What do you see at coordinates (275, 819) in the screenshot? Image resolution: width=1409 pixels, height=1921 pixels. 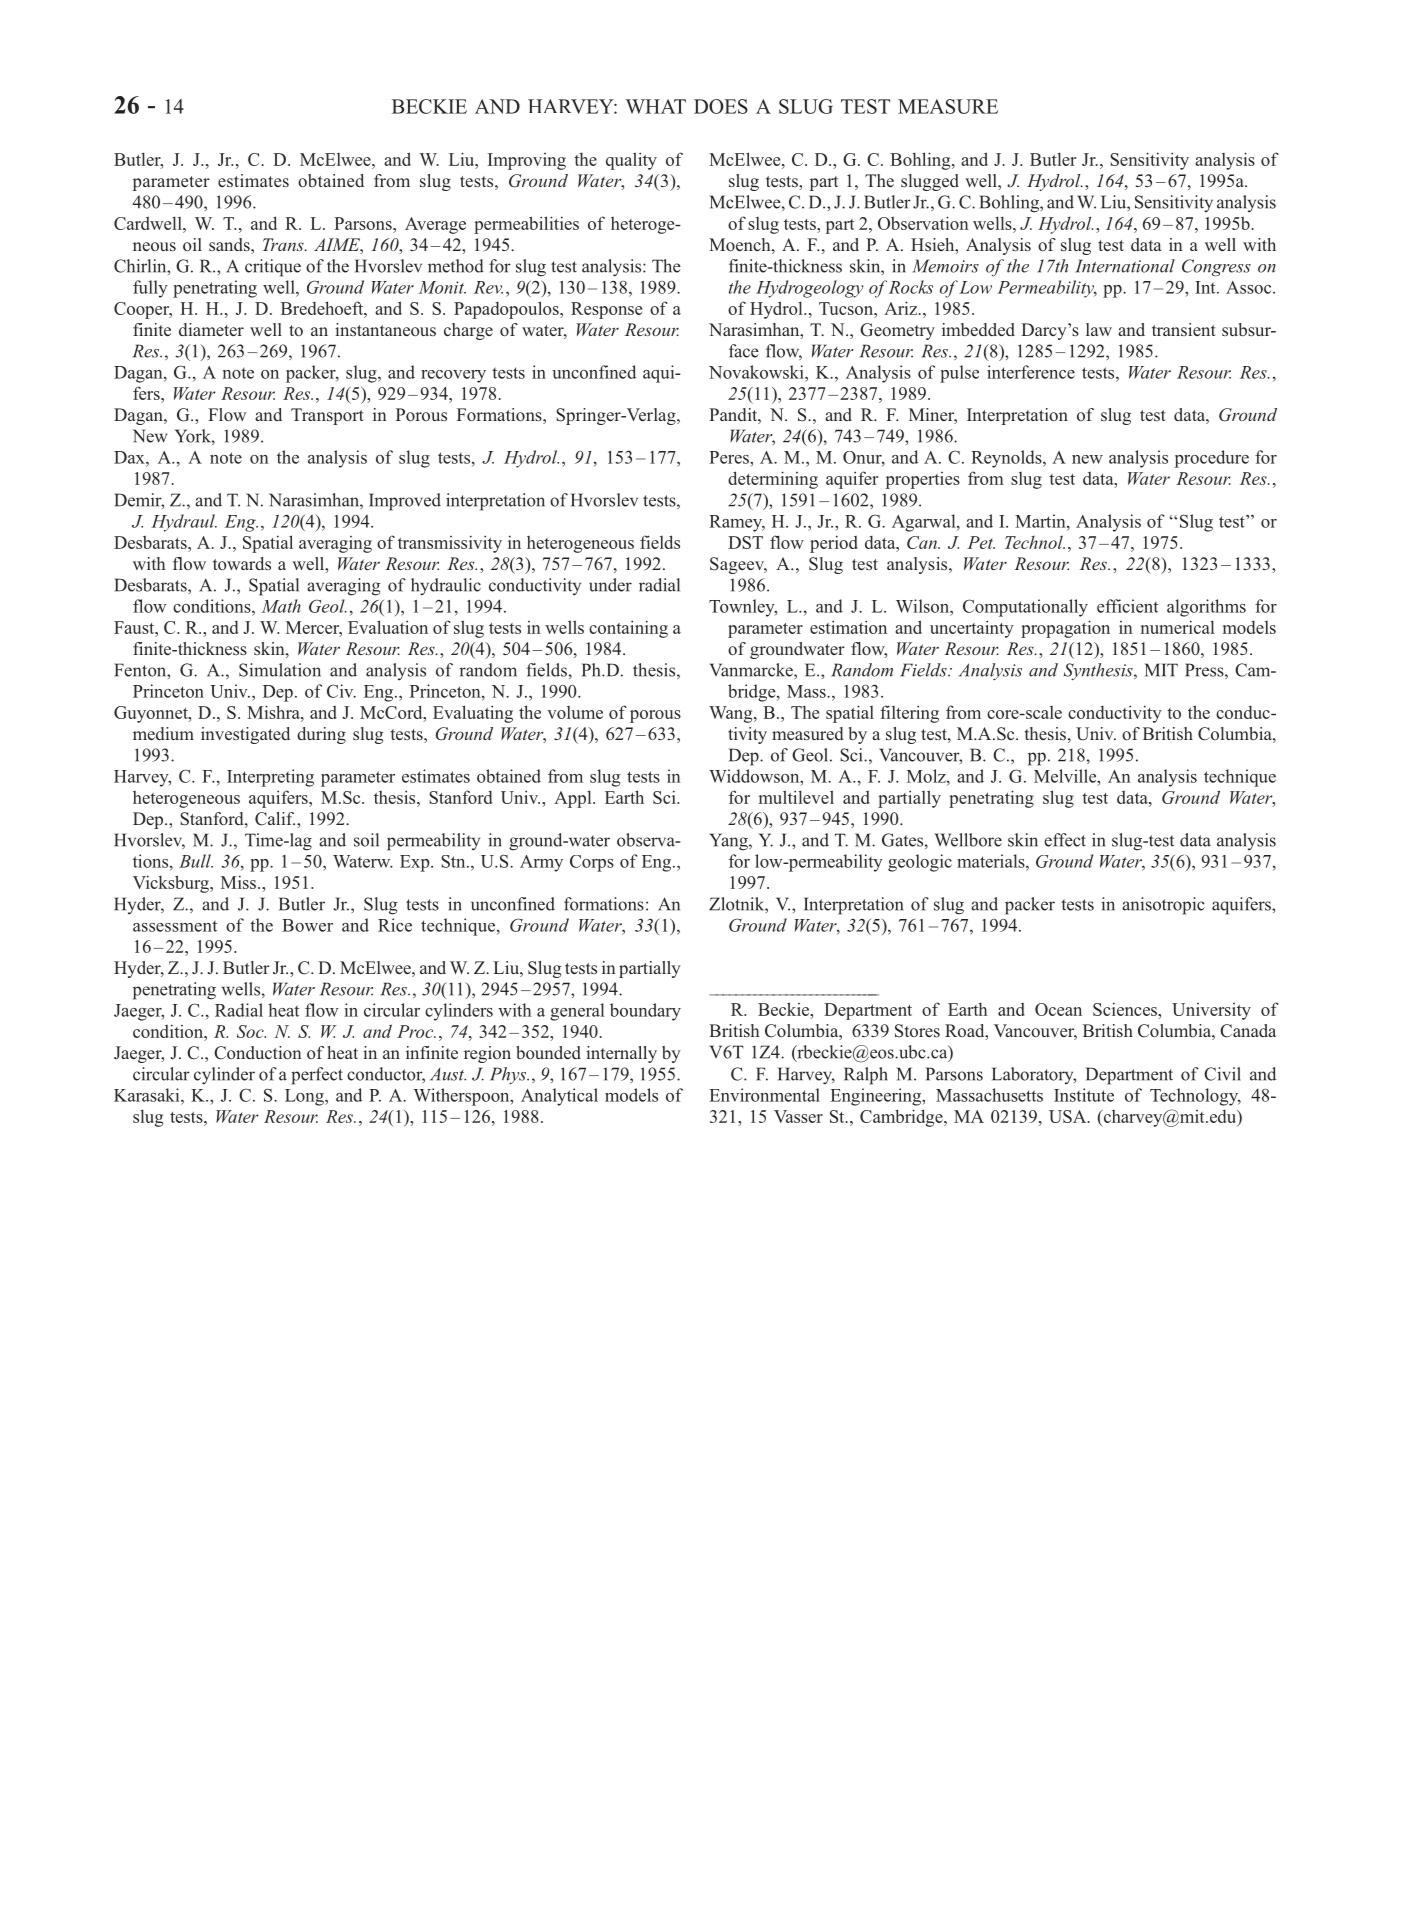 I see `Calif` at bounding box center [275, 819].
